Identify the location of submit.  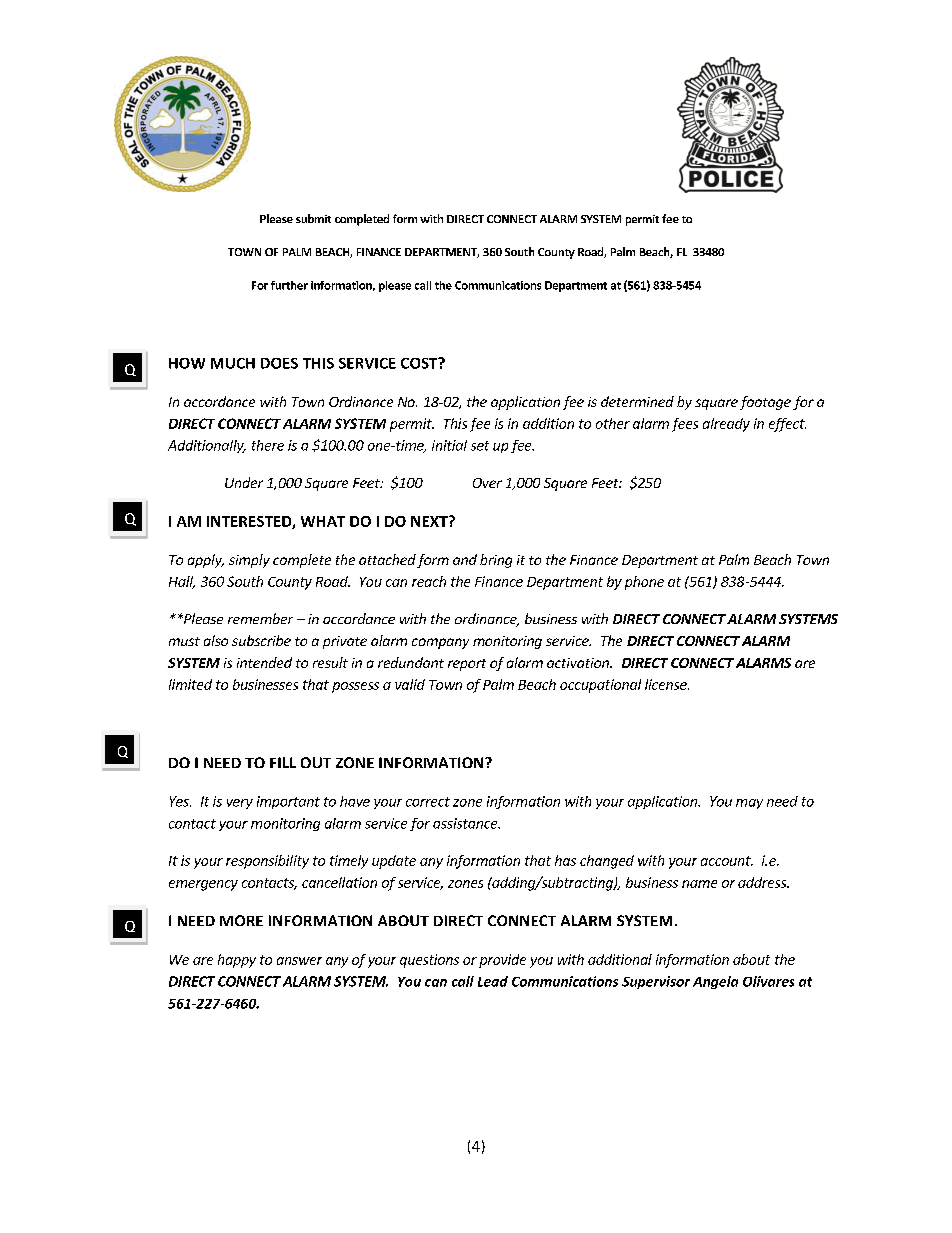
(313, 218).
